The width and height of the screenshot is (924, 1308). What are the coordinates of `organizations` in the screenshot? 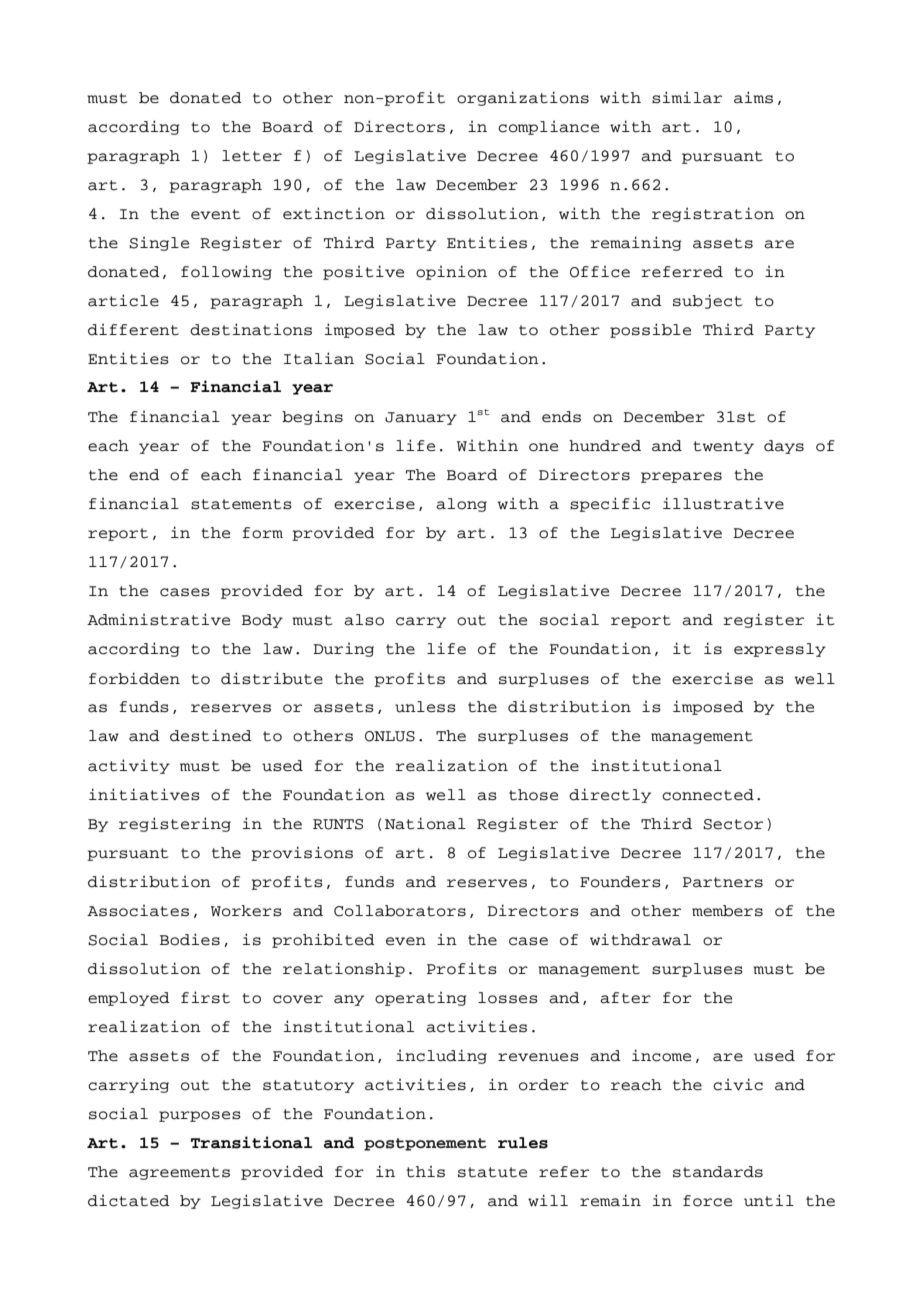 It's located at (523, 98).
